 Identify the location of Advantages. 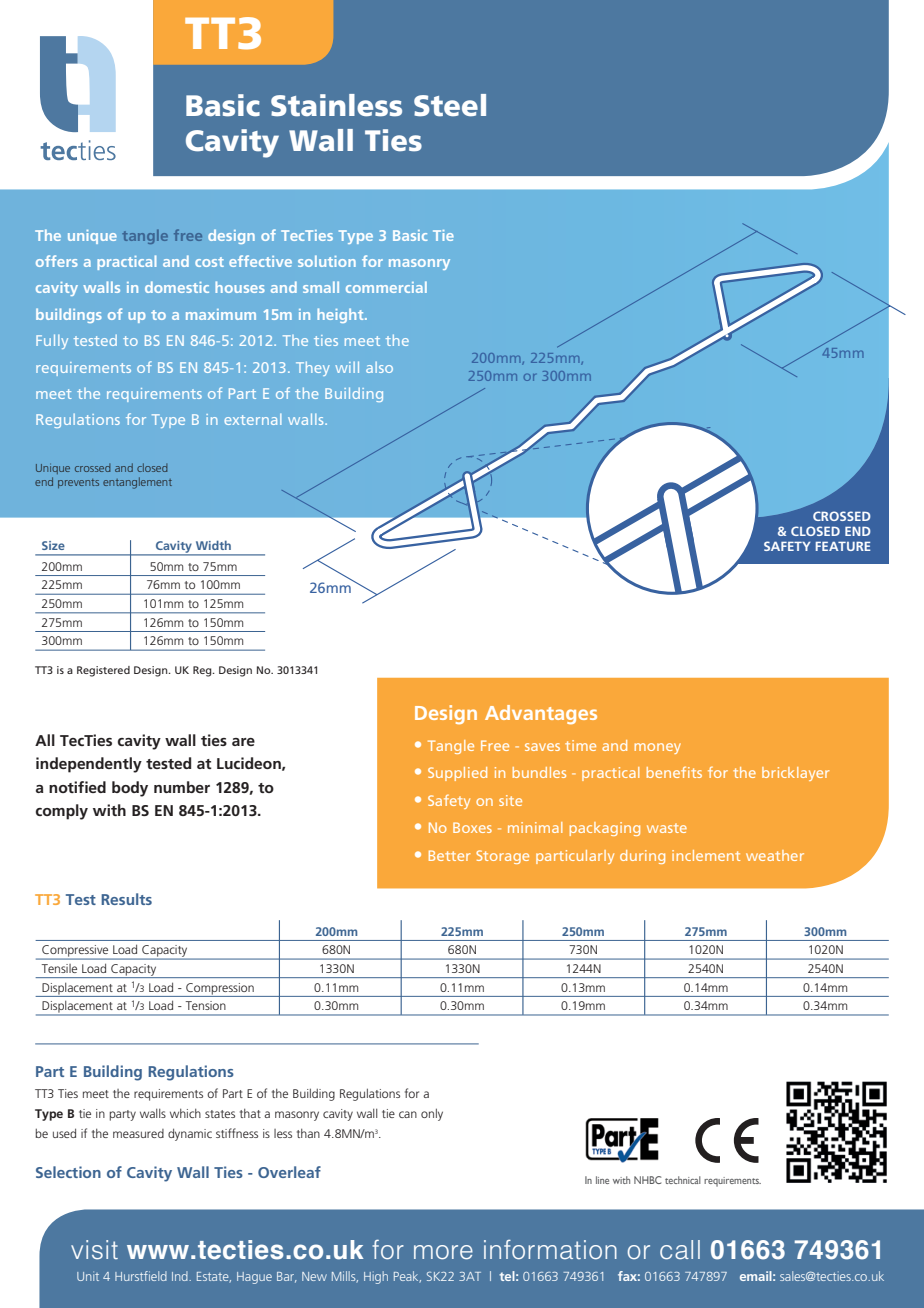
(541, 714).
